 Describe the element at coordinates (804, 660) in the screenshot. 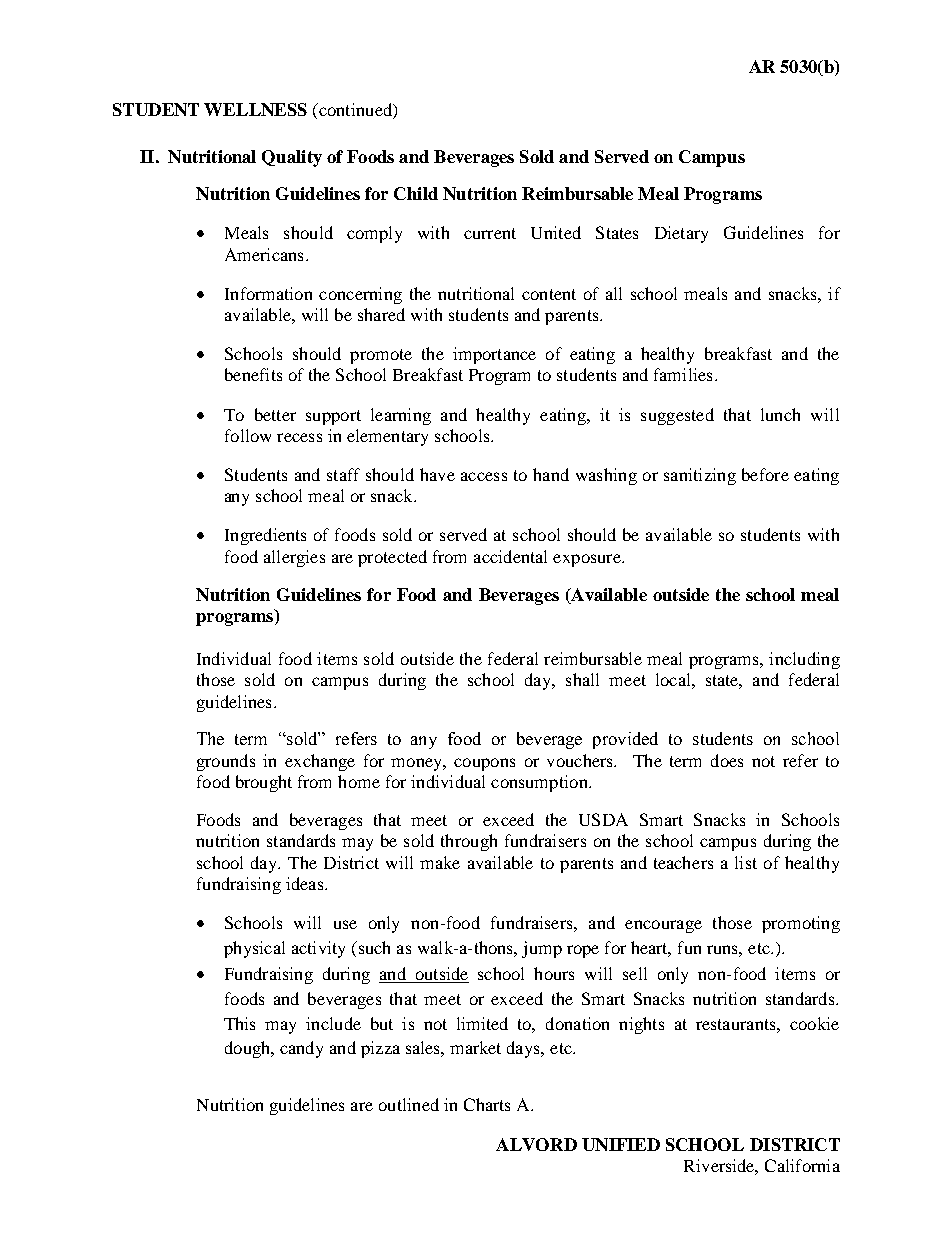

I see `including` at that location.
